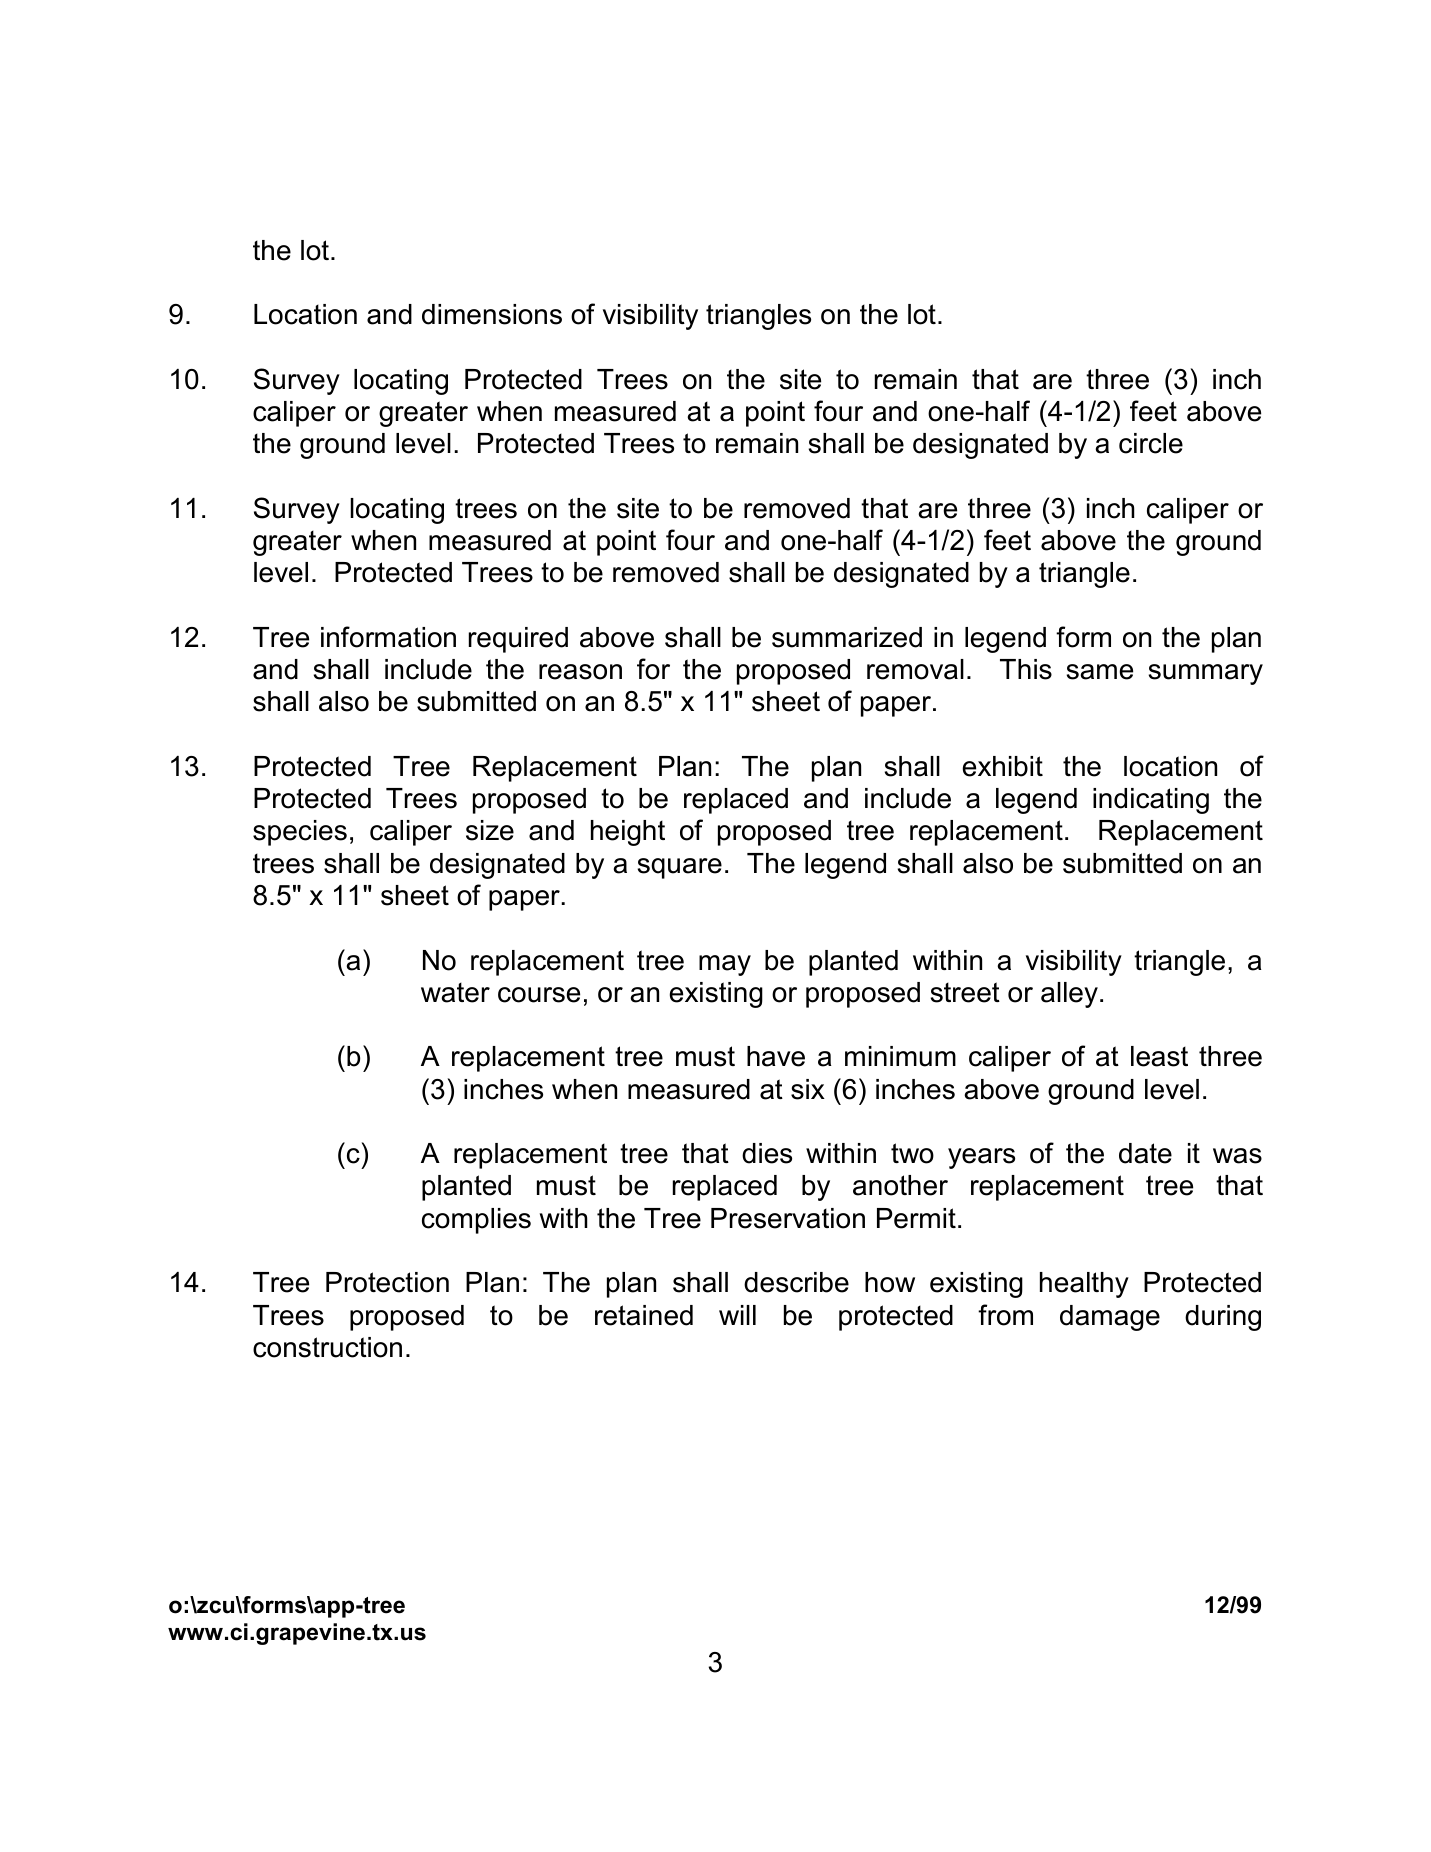  What do you see at coordinates (1151, 443) in the screenshot?
I see `circle` at bounding box center [1151, 443].
